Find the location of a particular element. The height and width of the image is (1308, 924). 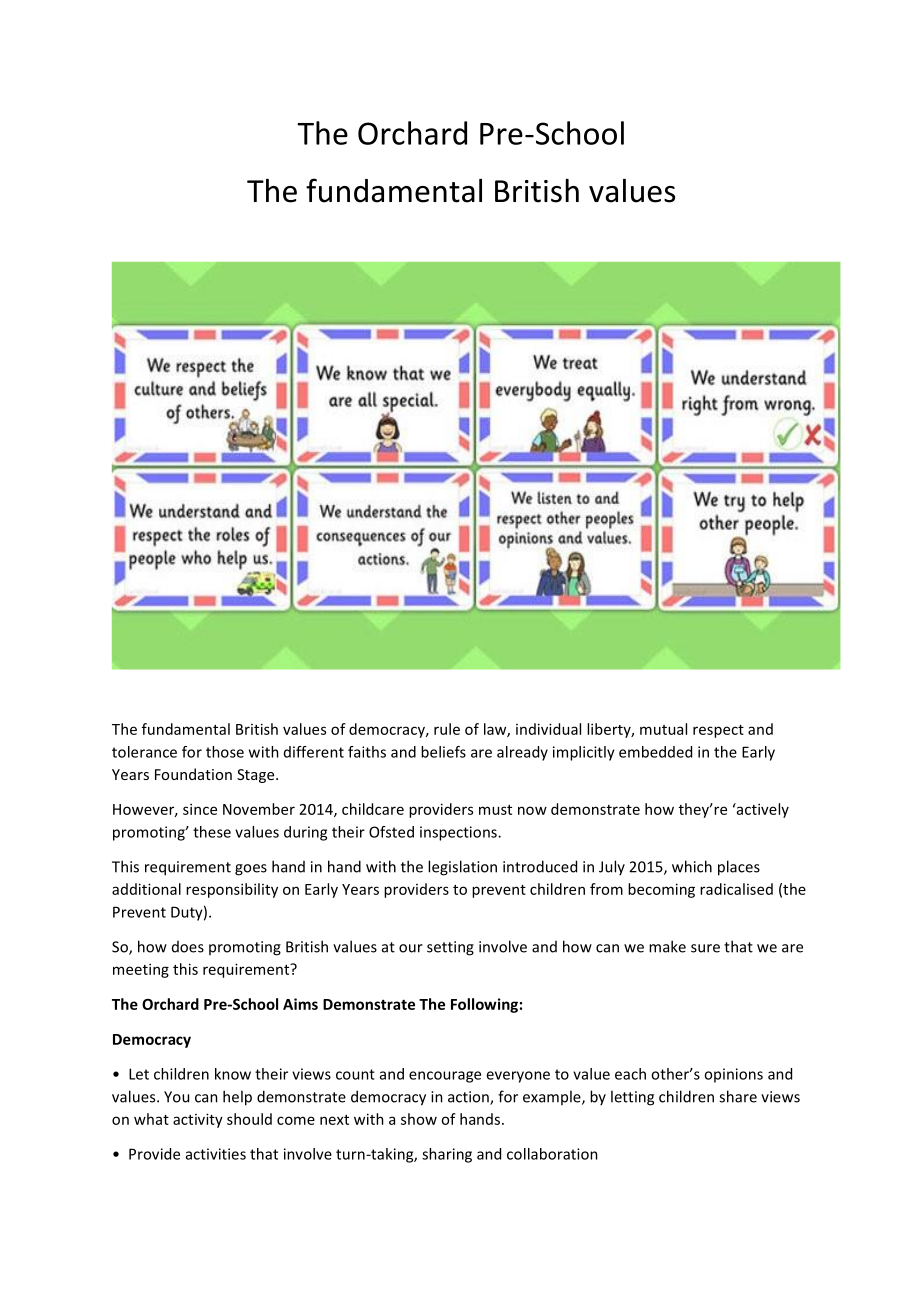

beliefs is located at coordinates (443, 752).
